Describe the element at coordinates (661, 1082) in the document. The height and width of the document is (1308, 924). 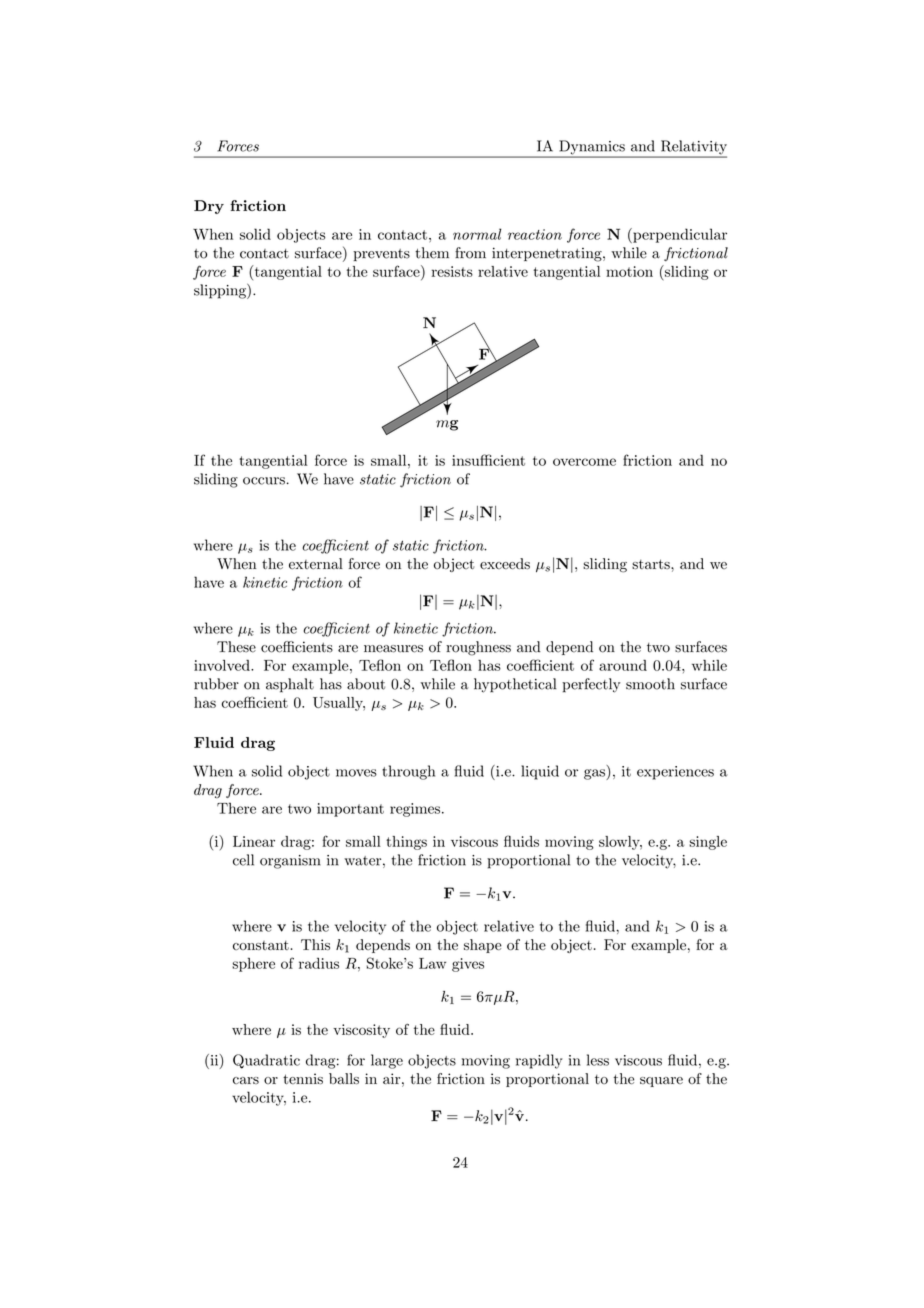
I see `square` at that location.
